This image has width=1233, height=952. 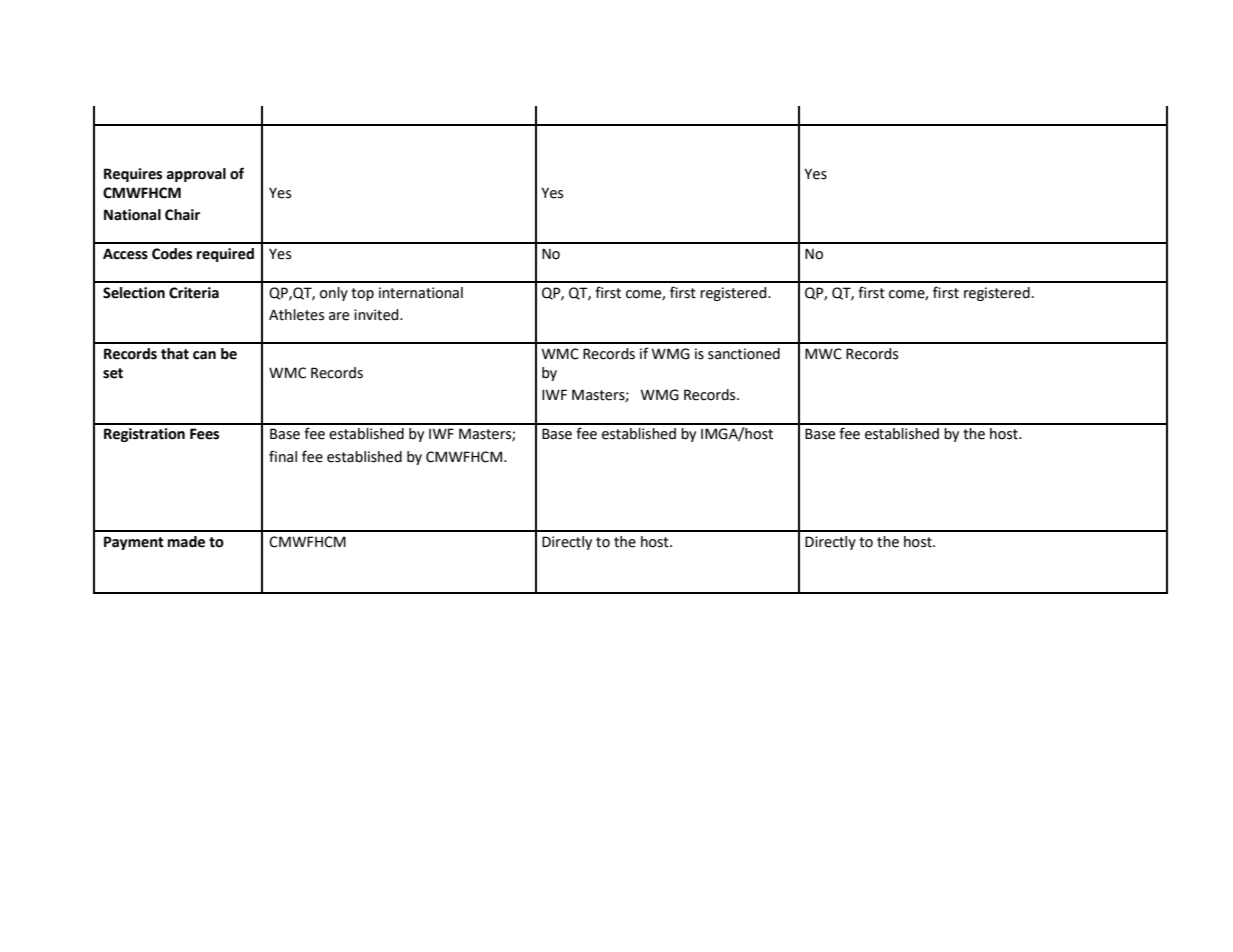 What do you see at coordinates (334, 294) in the image?
I see `only` at bounding box center [334, 294].
